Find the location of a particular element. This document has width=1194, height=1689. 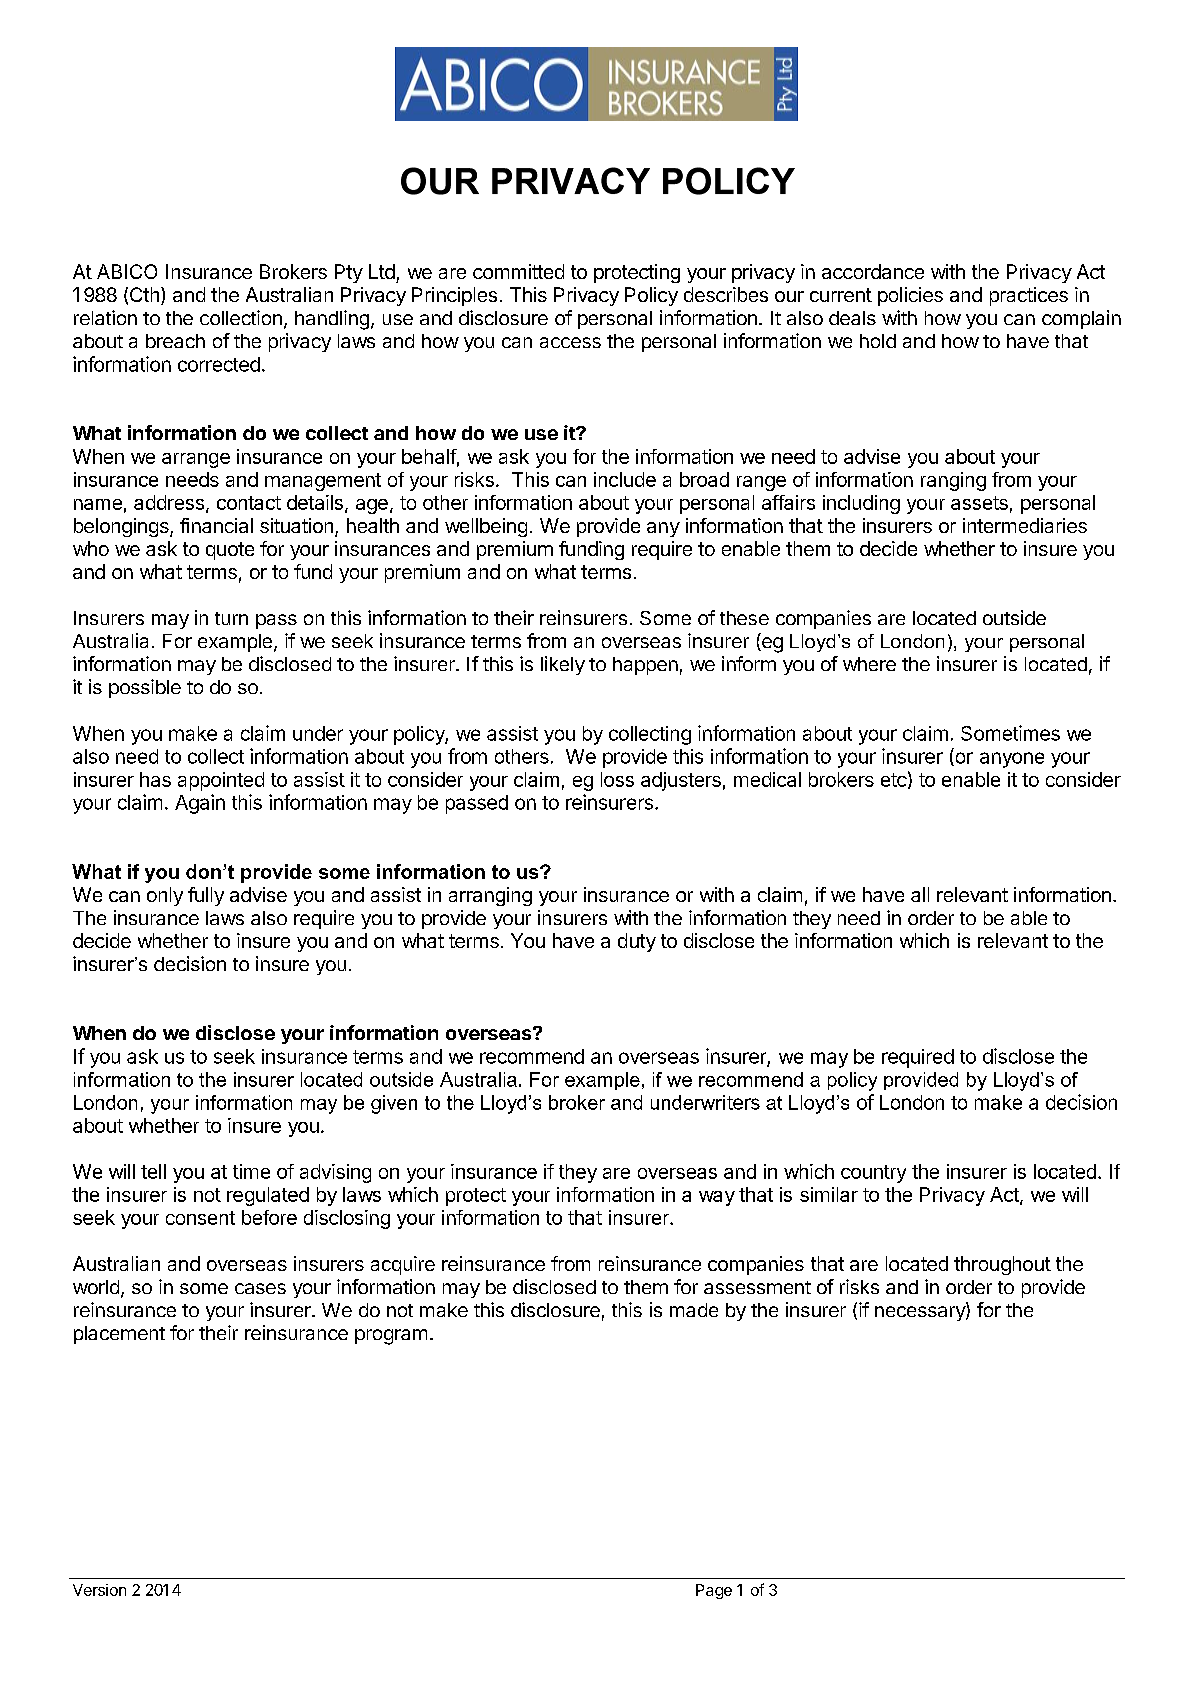

country is located at coordinates (873, 1174).
